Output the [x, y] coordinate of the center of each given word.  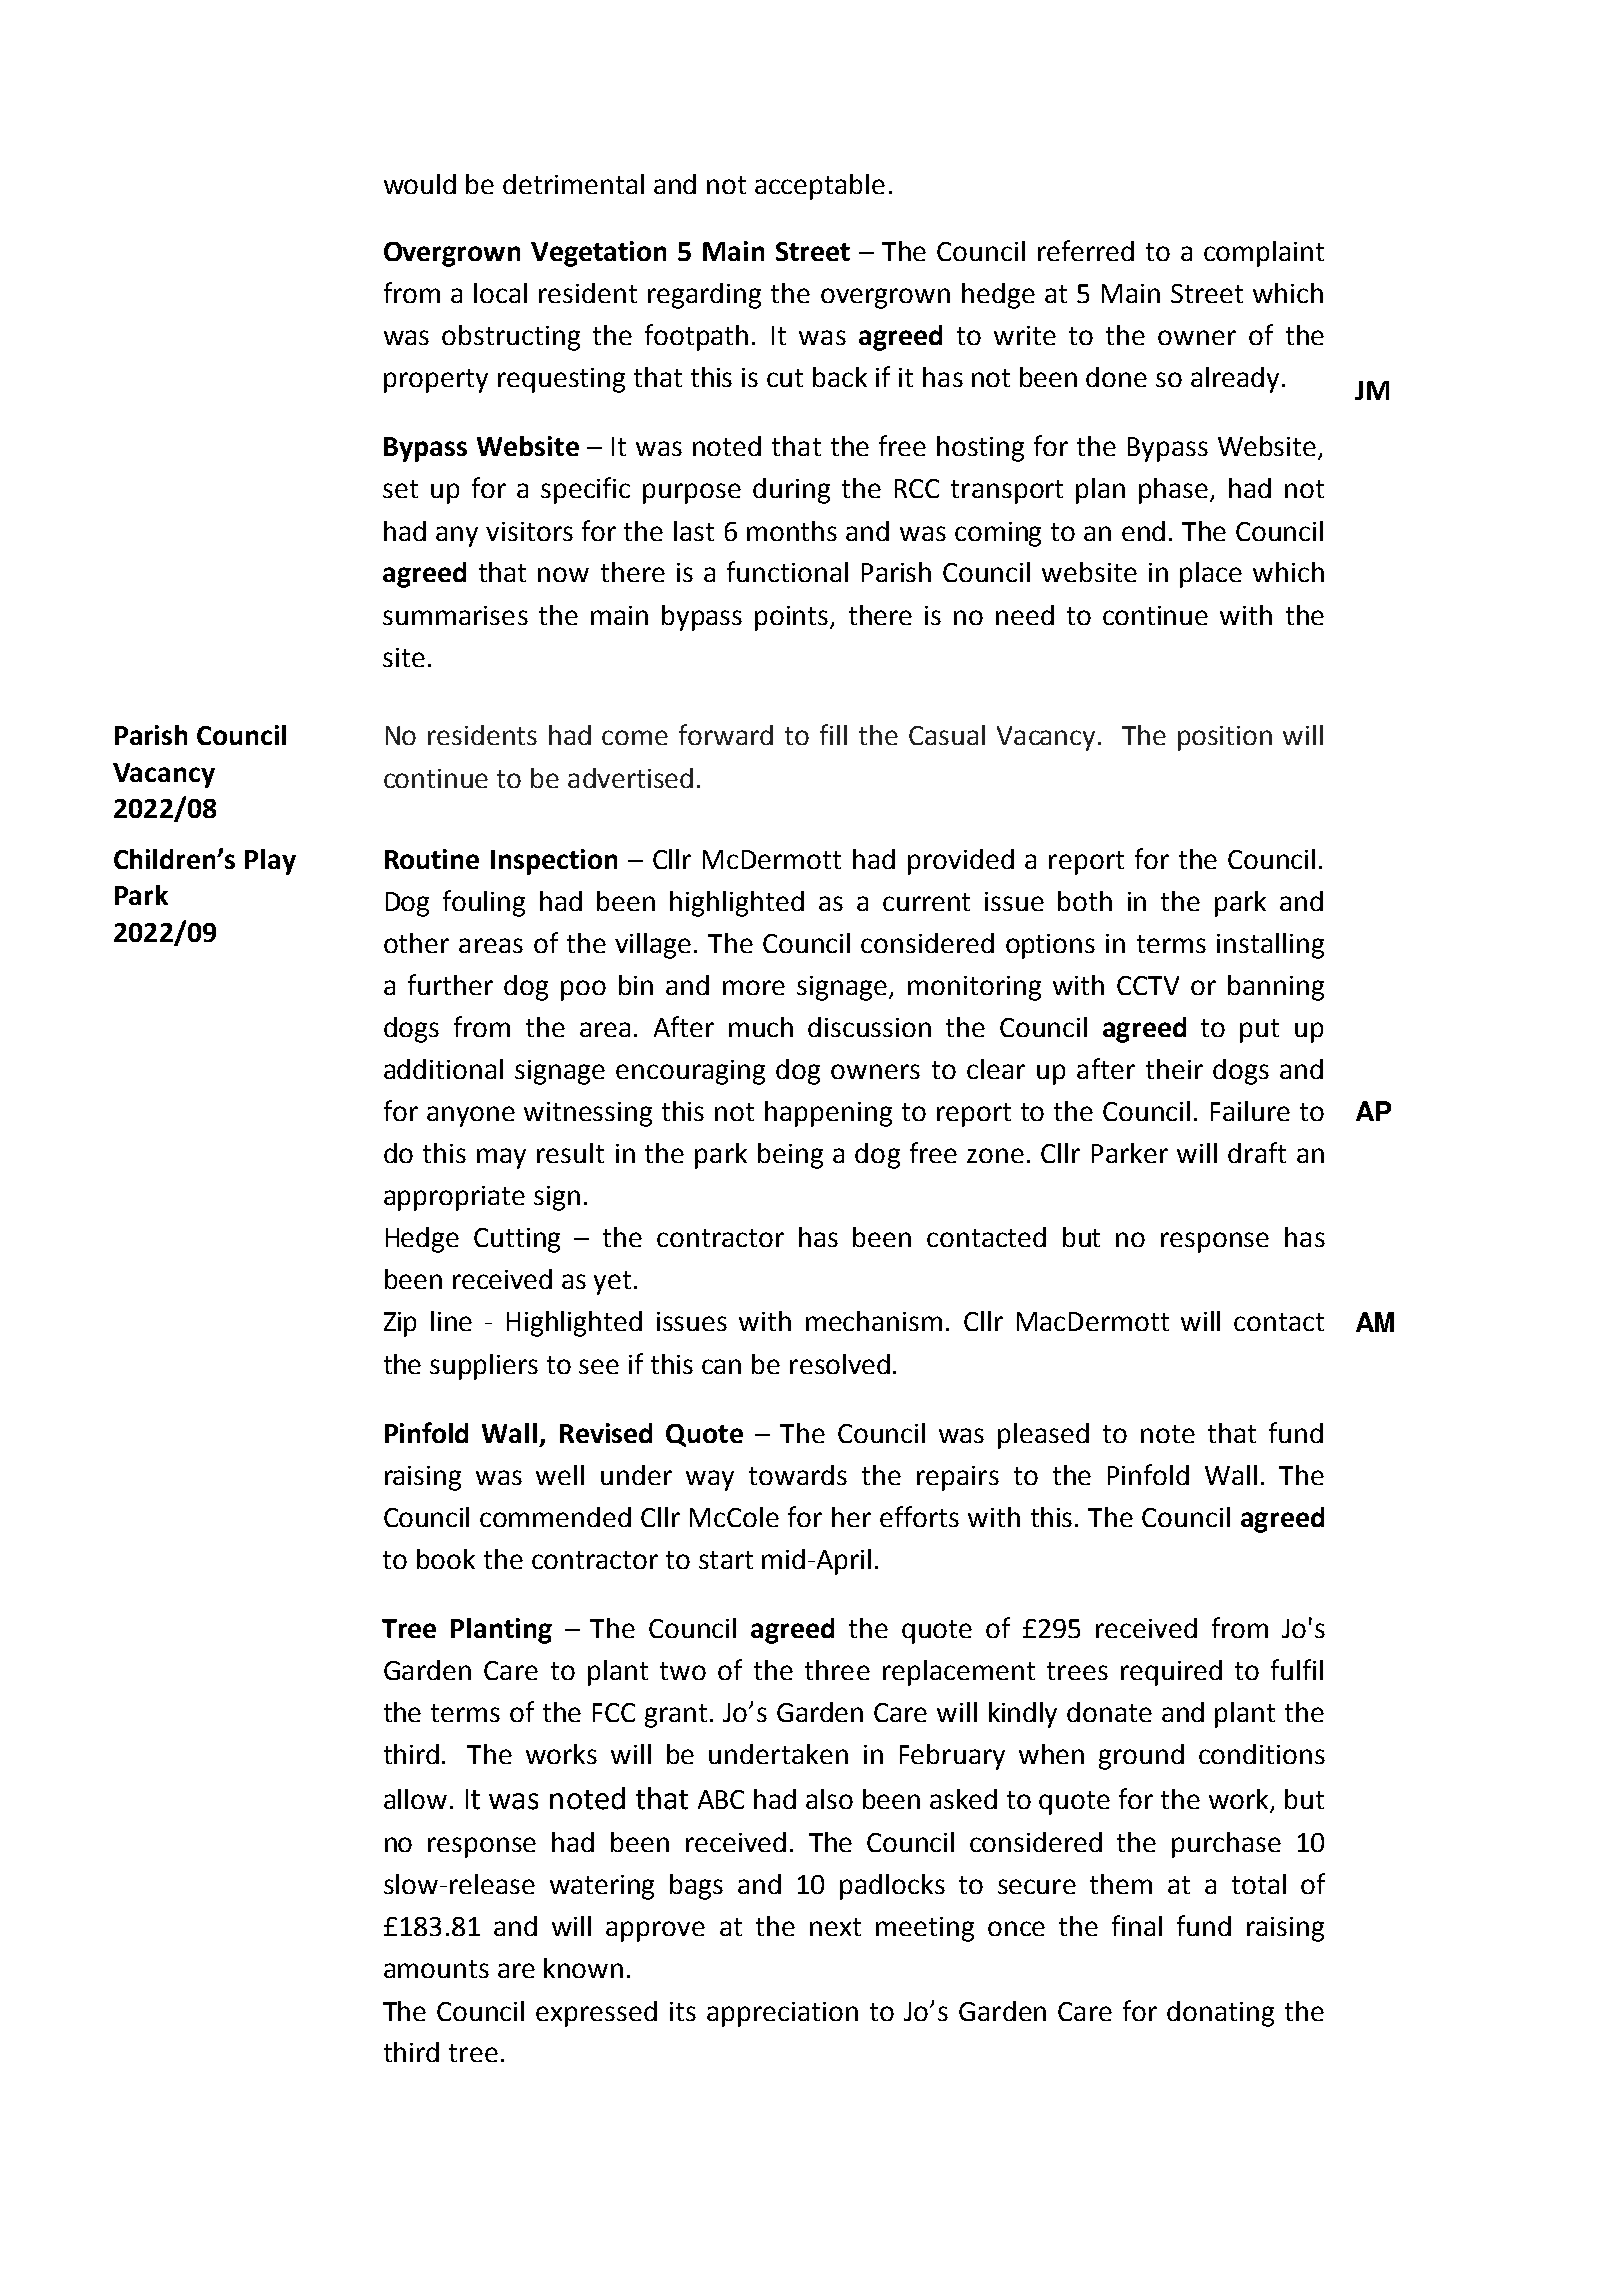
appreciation [782, 2014]
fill [833, 734]
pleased [1043, 1436]
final [1137, 1925]
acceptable [820, 187]
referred [1086, 250]
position [1225, 738]
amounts [436, 1969]
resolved [840, 1364]
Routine [432, 859]
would [420, 184]
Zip [400, 1324]
